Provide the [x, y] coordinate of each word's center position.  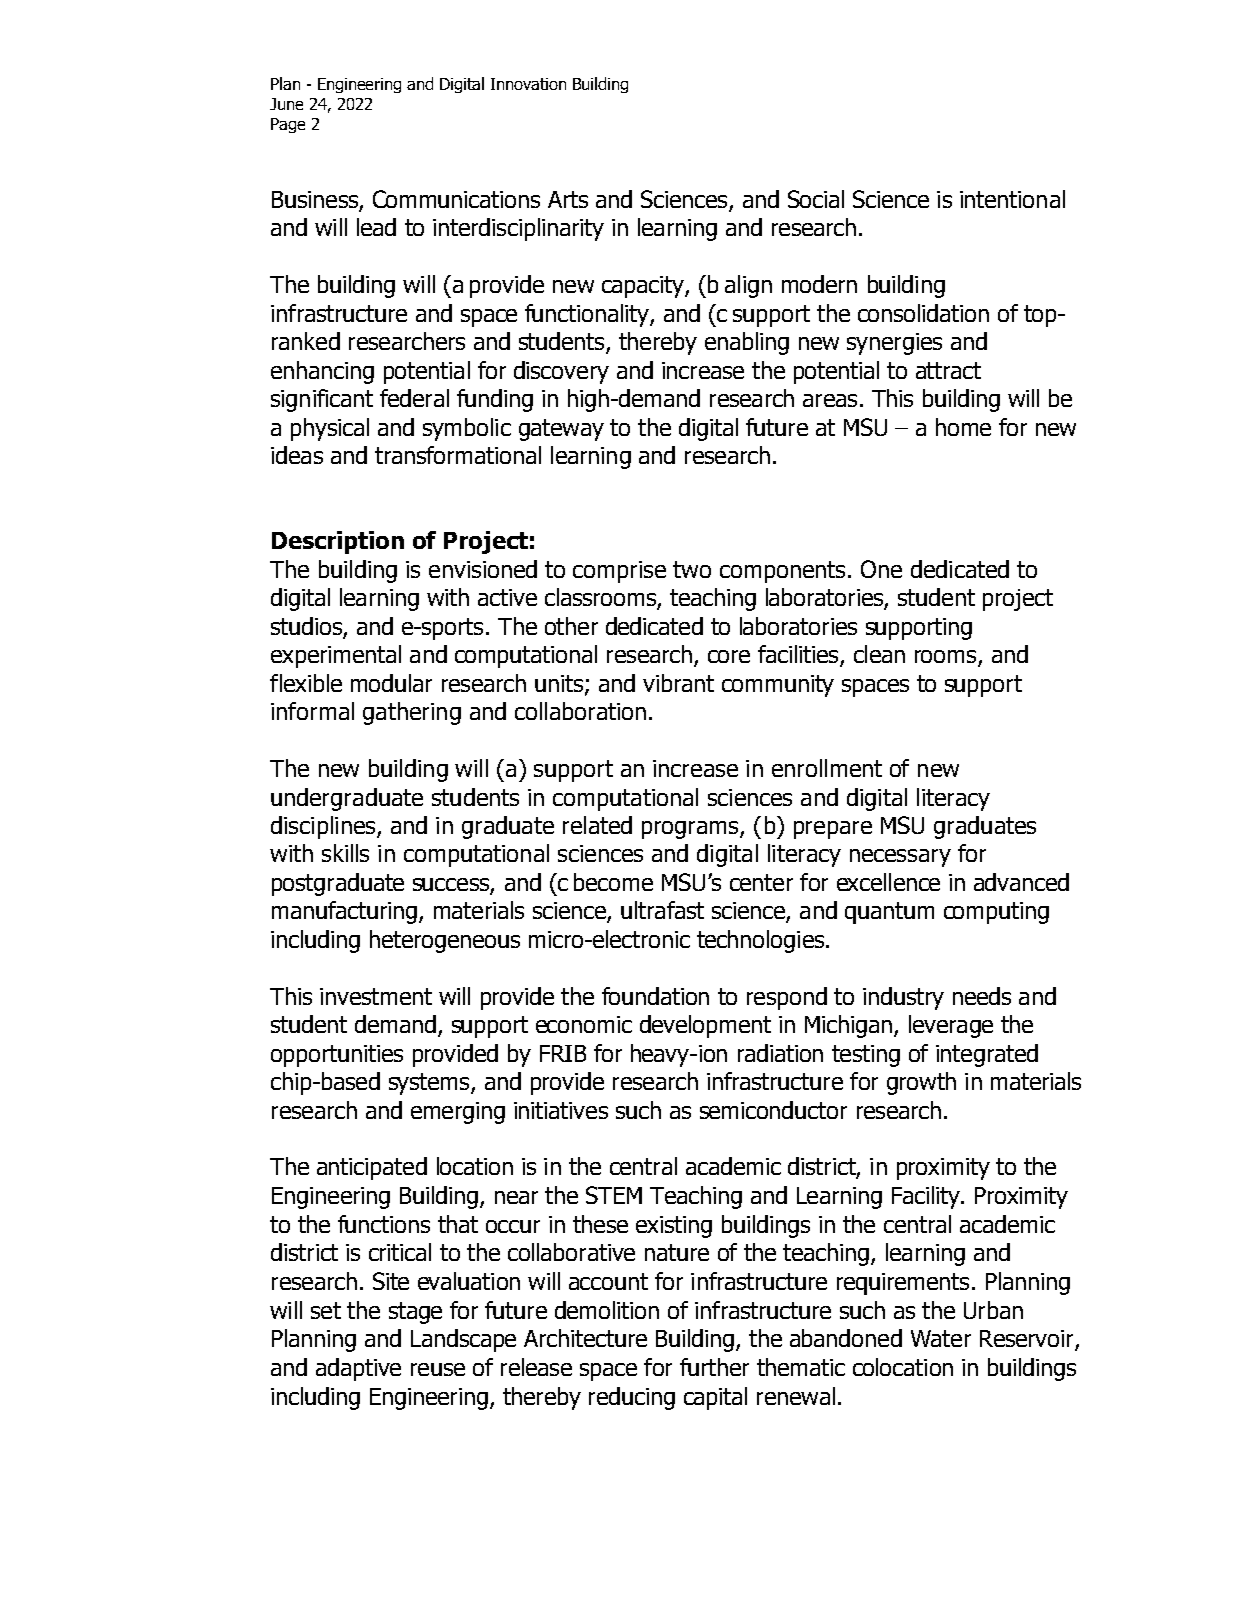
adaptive [358, 1369]
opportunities [337, 1056]
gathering [412, 713]
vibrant [678, 683]
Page [288, 125]
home [963, 427]
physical [330, 429]
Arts [568, 199]
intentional [1012, 199]
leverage [951, 1026]
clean [879, 654]
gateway [561, 430]
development [705, 1026]
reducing [632, 1398]
